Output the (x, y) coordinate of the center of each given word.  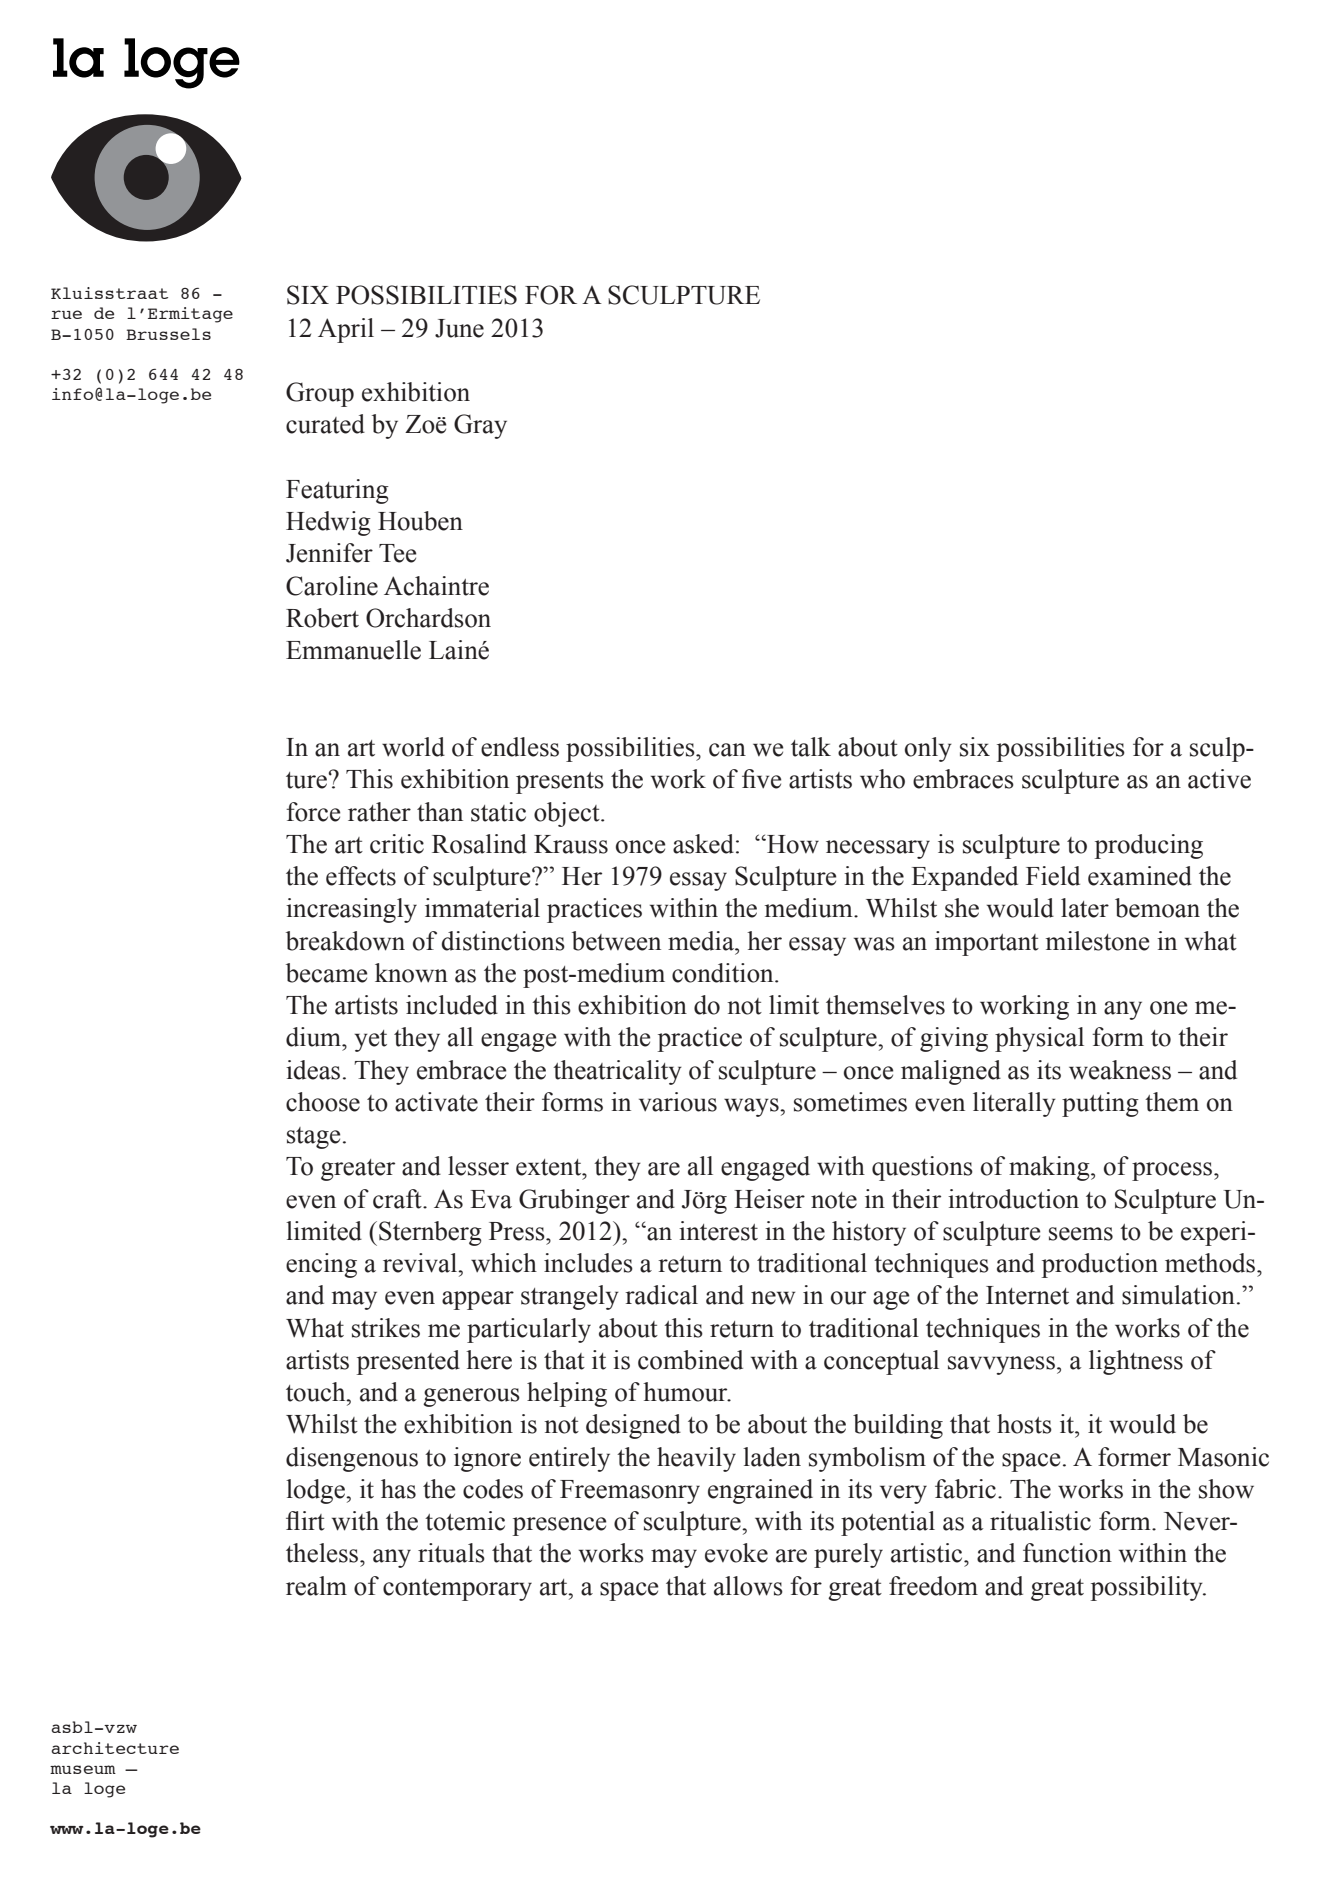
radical (661, 1295)
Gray (480, 426)
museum (83, 1769)
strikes (386, 1328)
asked (703, 844)
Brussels (168, 334)
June (459, 328)
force (313, 812)
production (1100, 1265)
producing (1149, 846)
